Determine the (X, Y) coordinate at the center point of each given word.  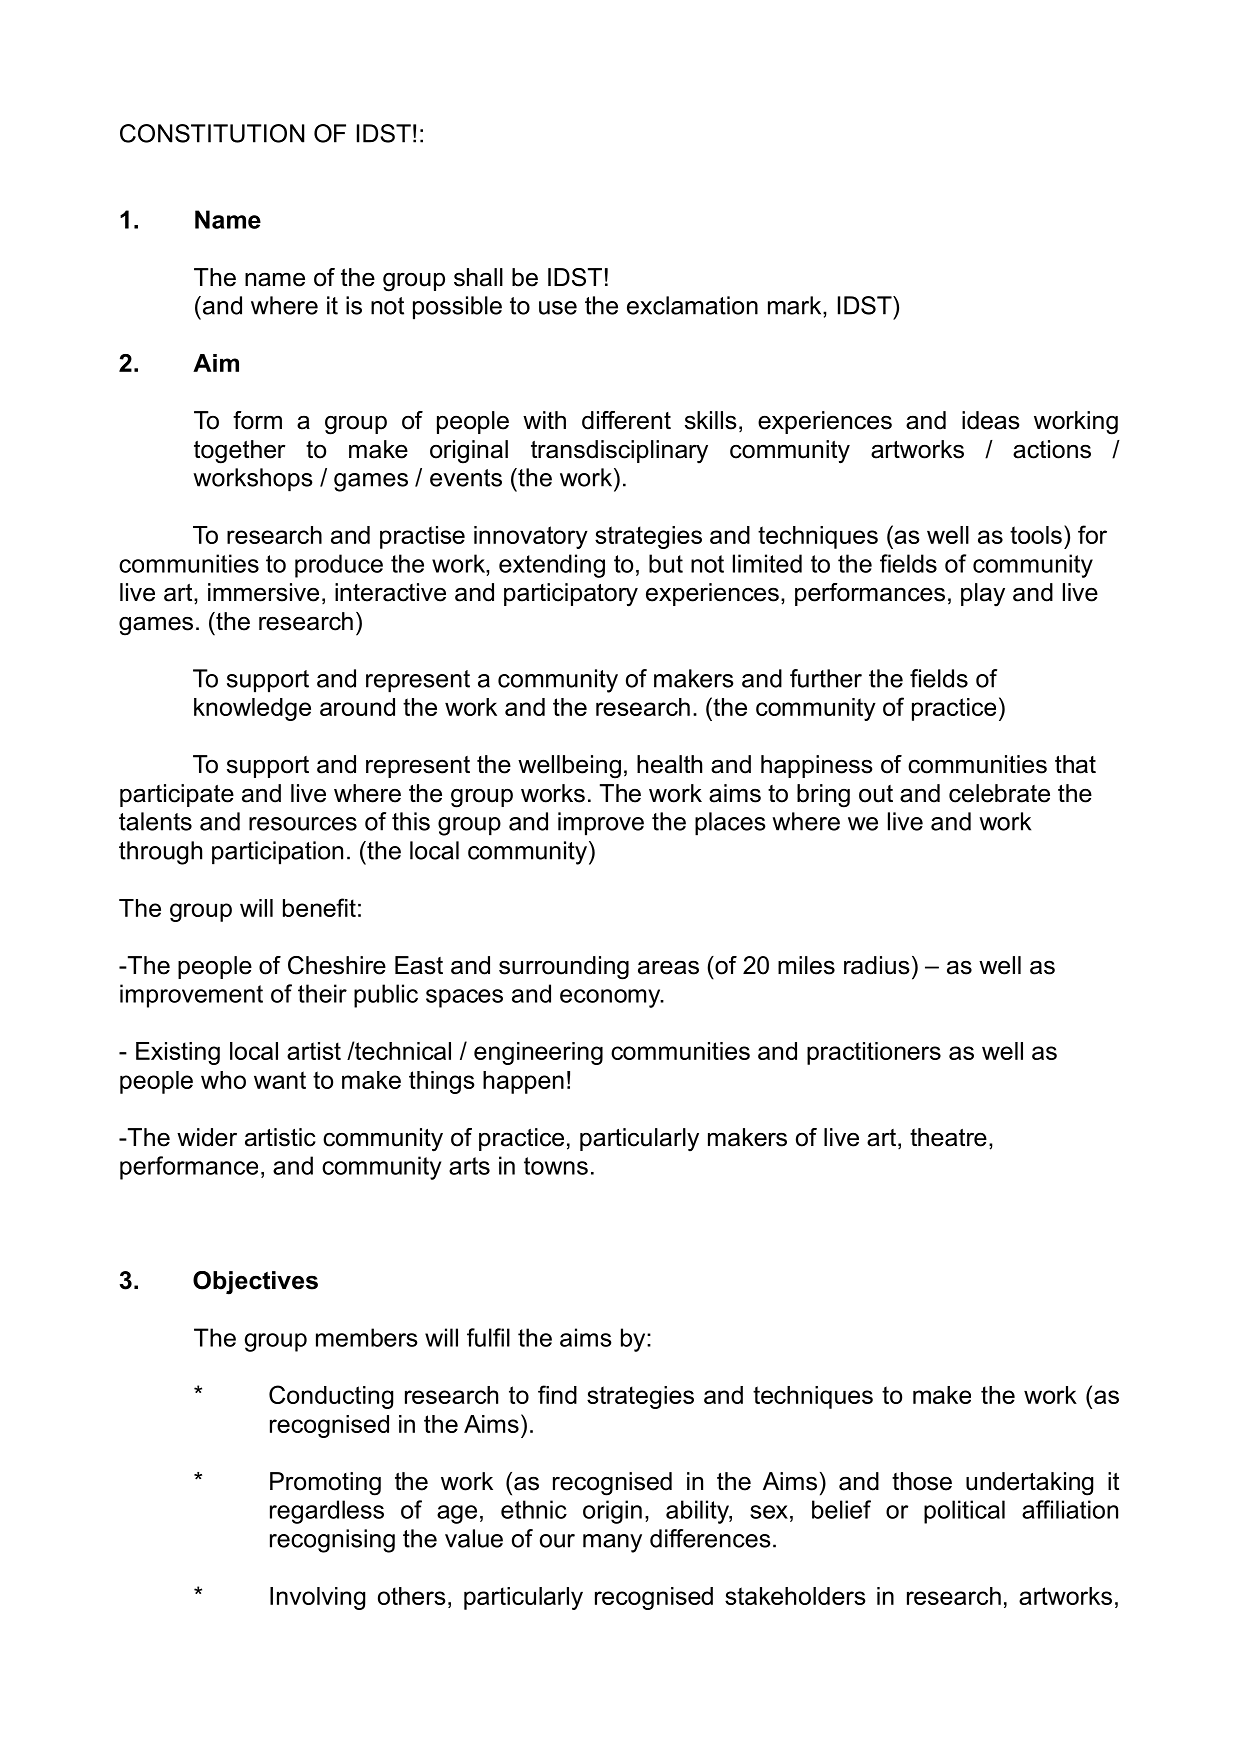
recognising (332, 1541)
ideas (991, 420)
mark (796, 305)
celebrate (999, 793)
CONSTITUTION (212, 133)
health (669, 764)
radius (877, 965)
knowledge (252, 709)
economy (611, 998)
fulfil (488, 1337)
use (558, 308)
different (626, 420)
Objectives (255, 1283)
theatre (948, 1137)
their (322, 993)
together (239, 452)
